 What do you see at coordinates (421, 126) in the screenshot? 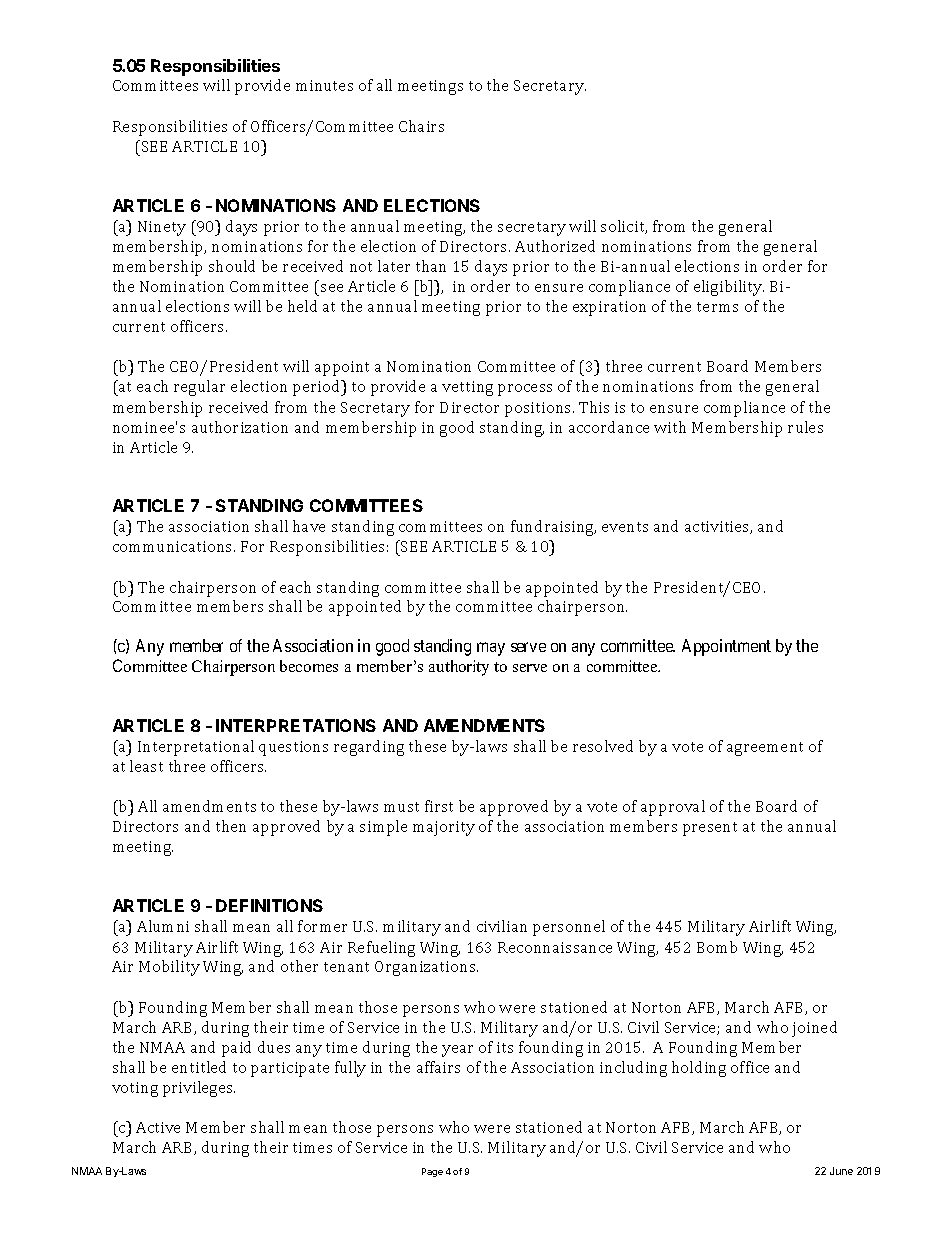
I see `Chairs` at bounding box center [421, 126].
